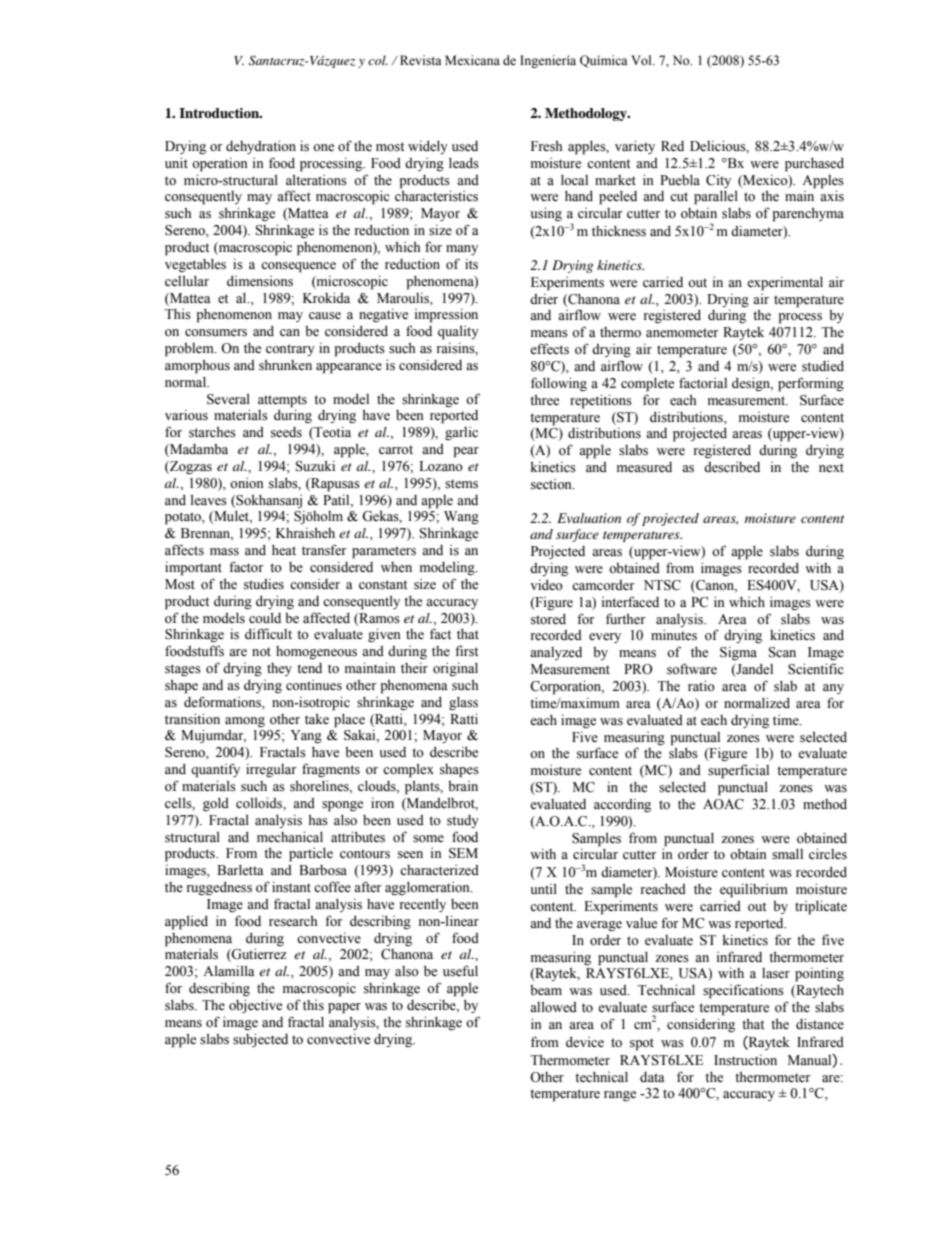 Image resolution: width=952 pixels, height=1233 pixels. What do you see at coordinates (461, 484) in the image?
I see `stems` at bounding box center [461, 484].
